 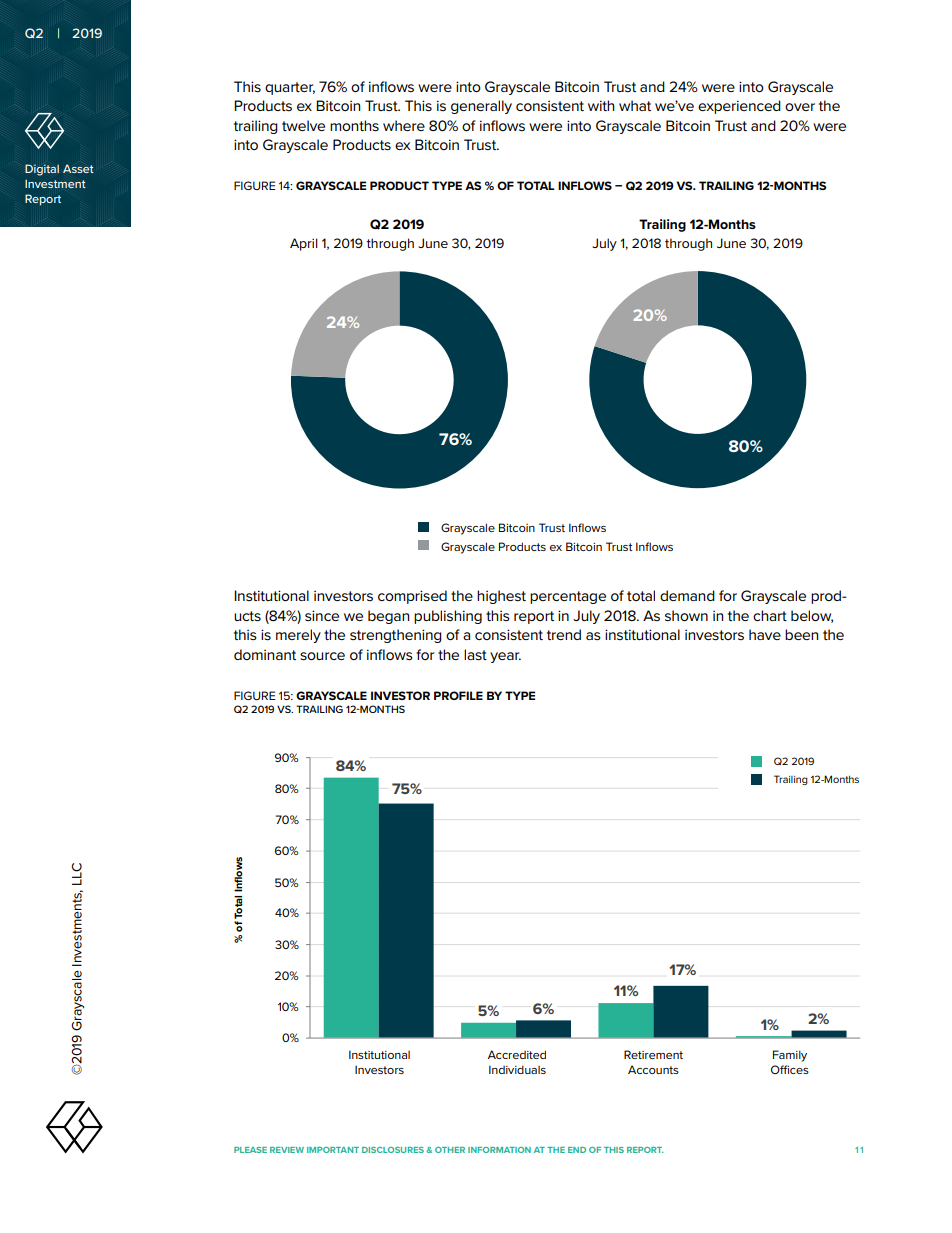 What do you see at coordinates (687, 595) in the screenshot?
I see `demand` at bounding box center [687, 595].
